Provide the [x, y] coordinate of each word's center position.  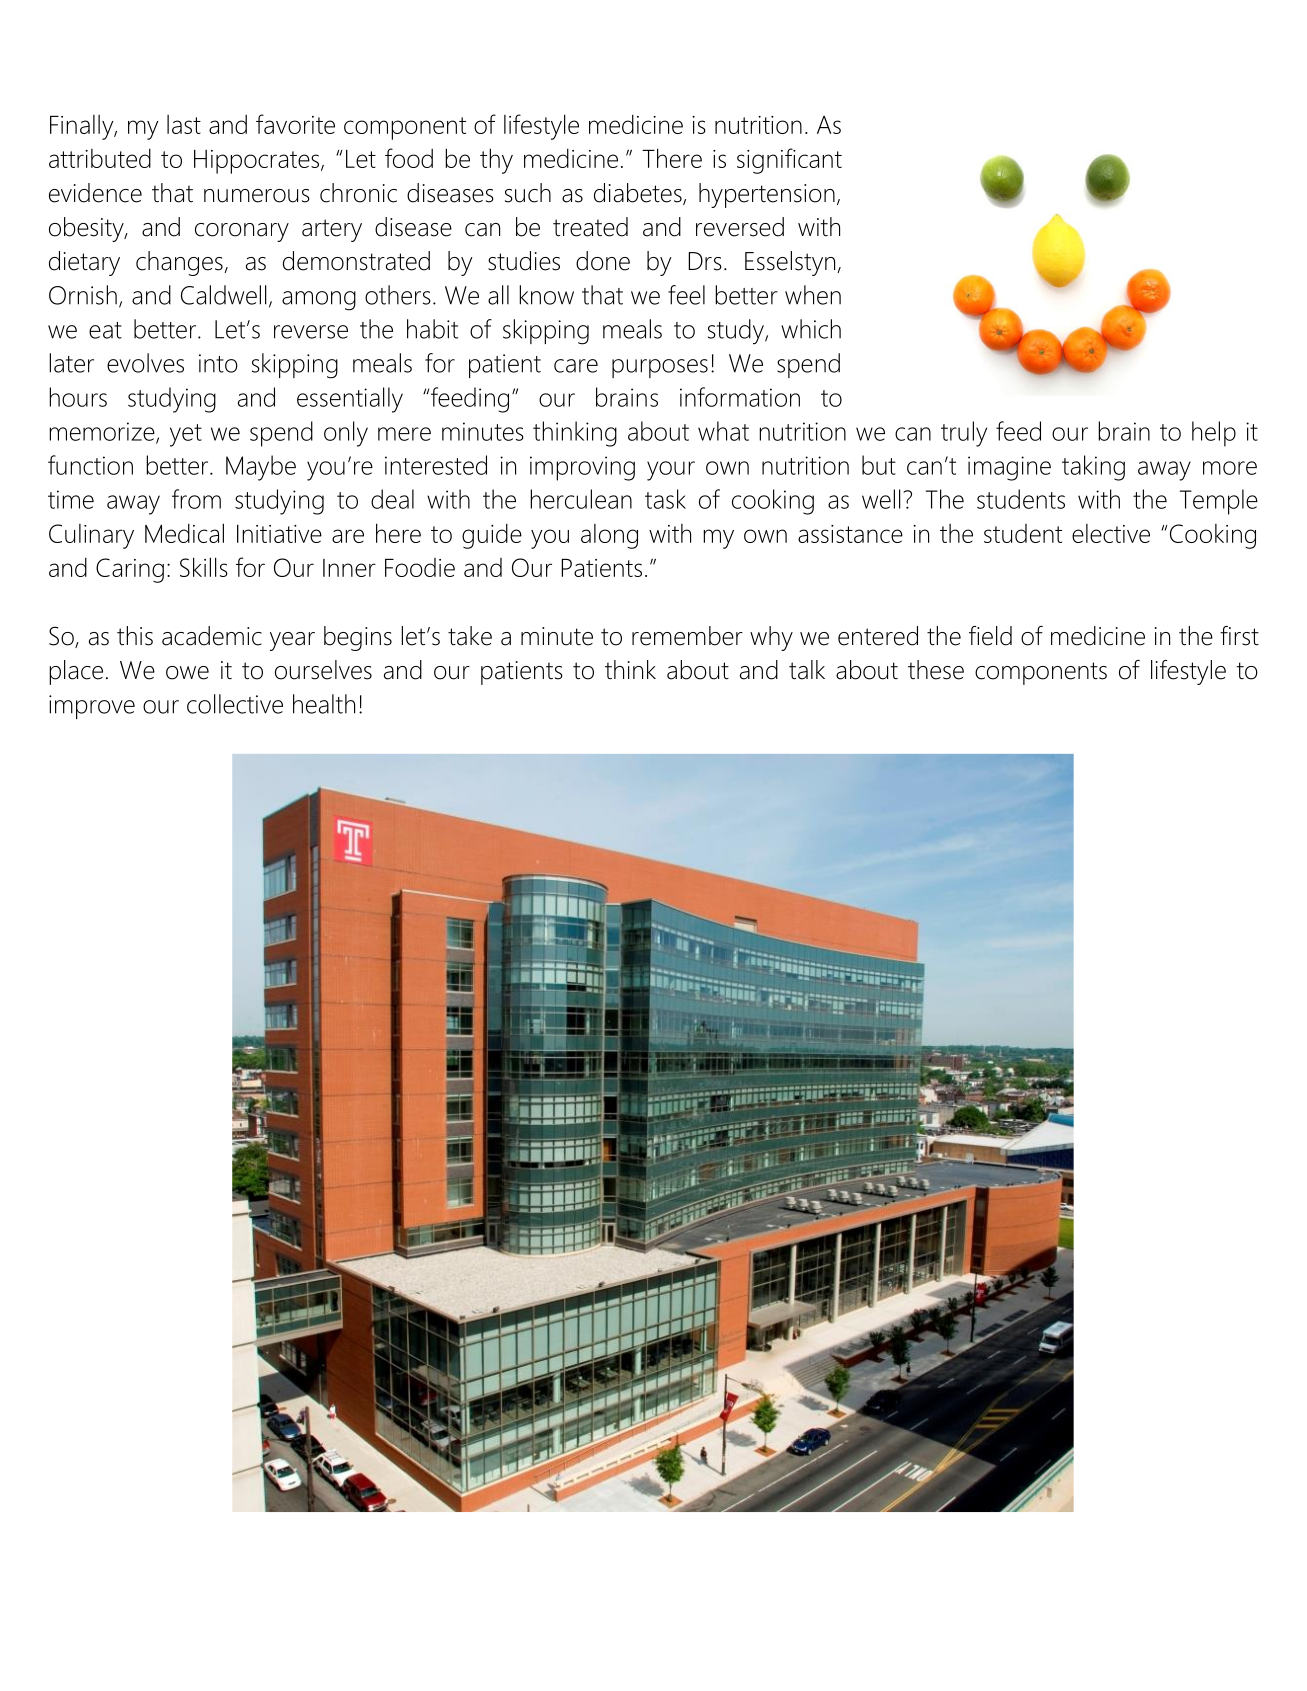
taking [1093, 468]
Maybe [261, 468]
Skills [204, 567]
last [184, 124]
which [811, 329]
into [218, 363]
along [609, 536]
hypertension [767, 195]
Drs [705, 261]
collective [235, 704]
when [813, 295]
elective [1111, 533]
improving [582, 468]
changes [180, 263]
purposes [660, 368]
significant [789, 161]
